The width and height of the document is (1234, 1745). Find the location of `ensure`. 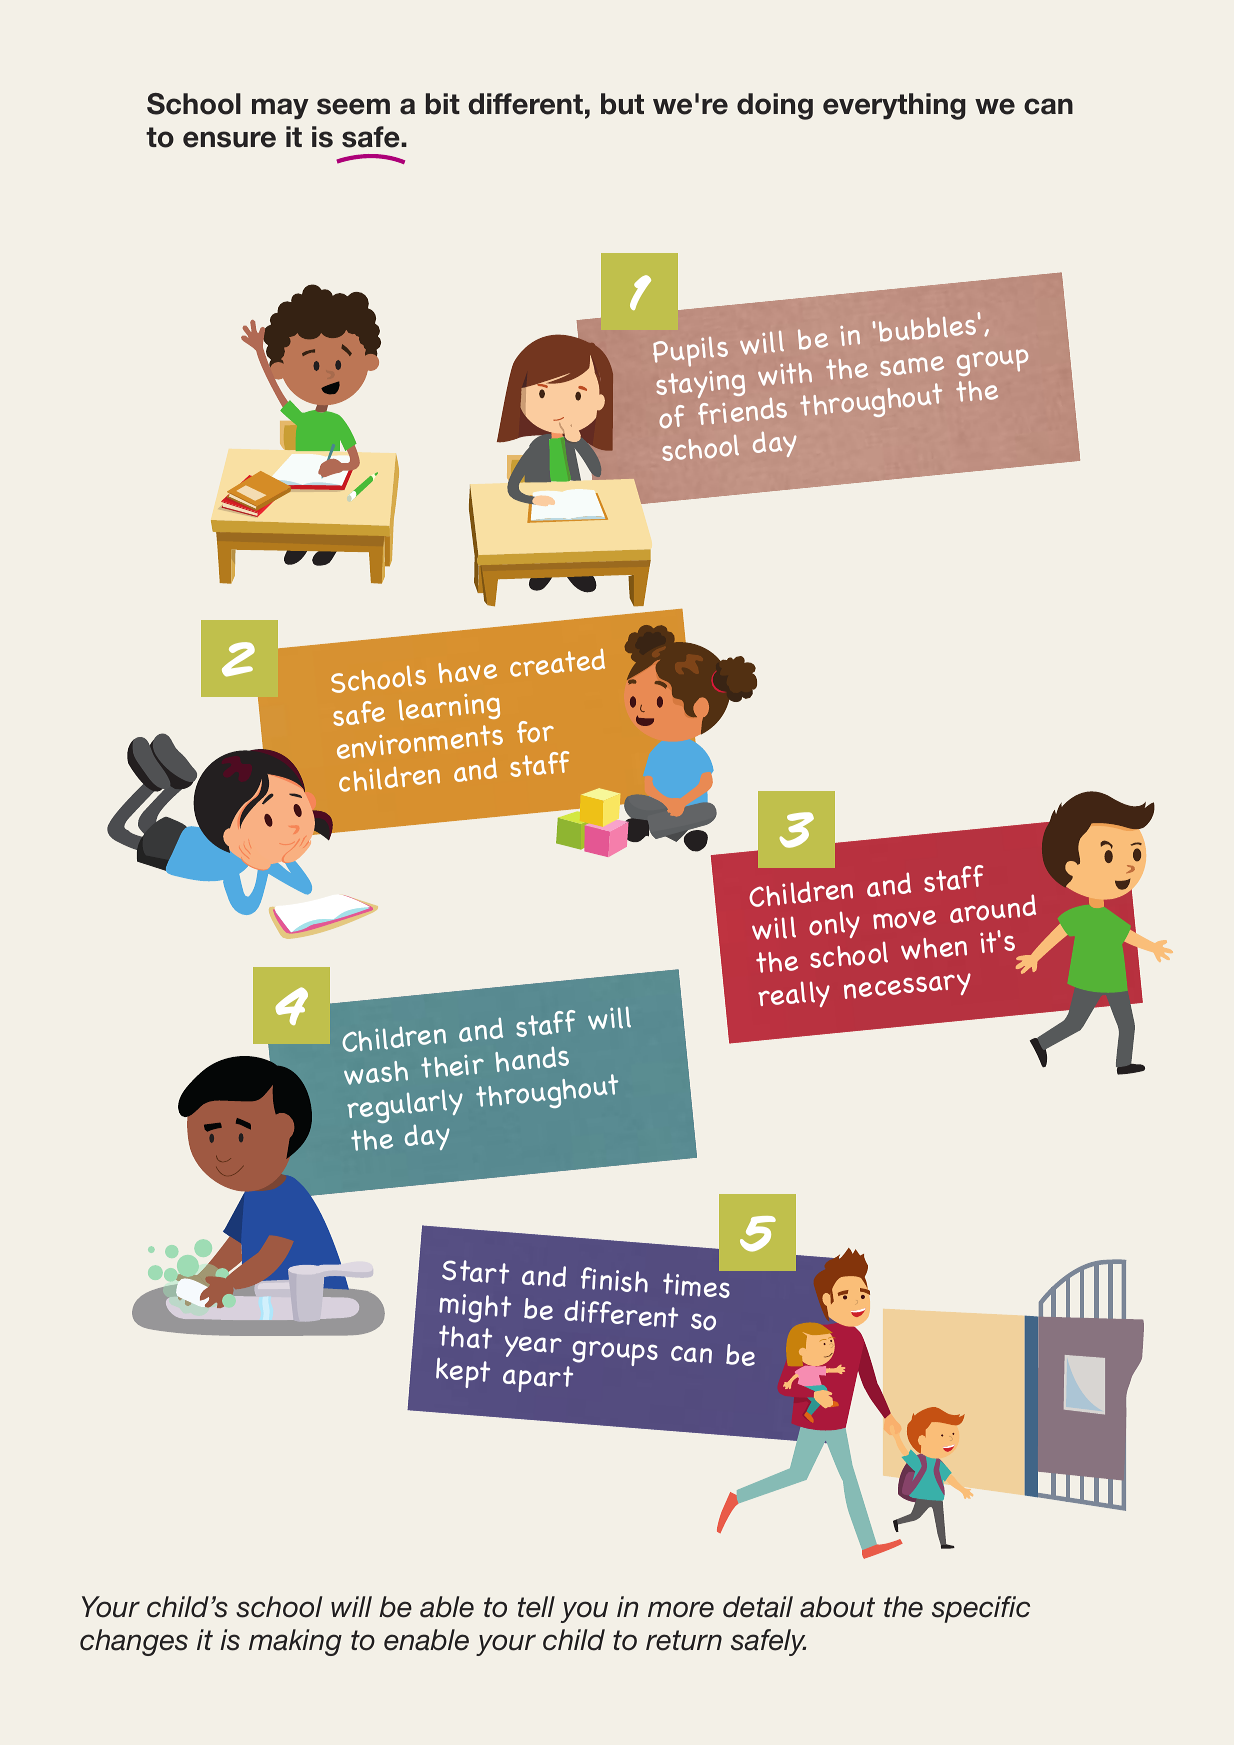

ensure is located at coordinates (229, 139).
